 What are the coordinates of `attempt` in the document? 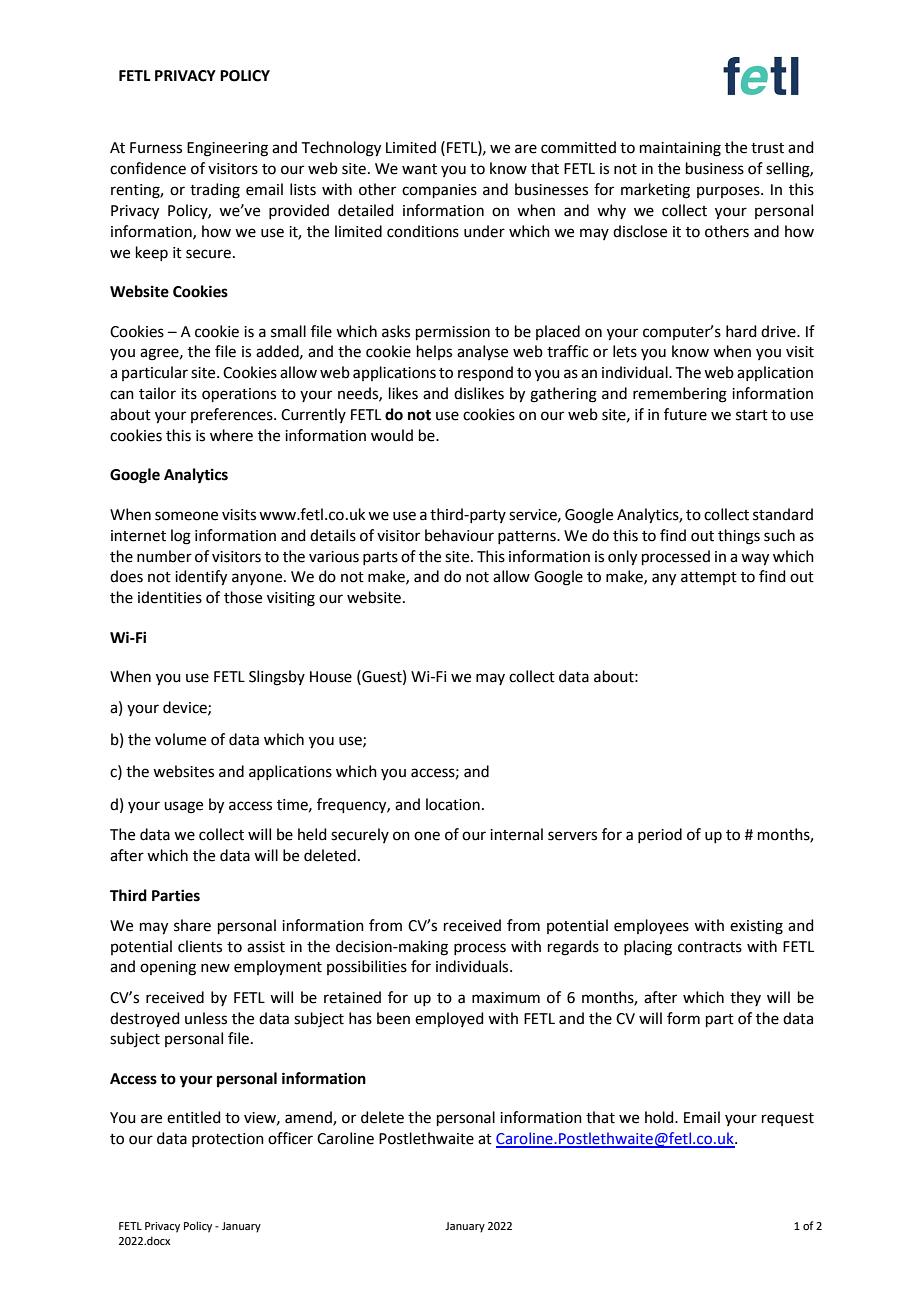 It's located at (709, 578).
